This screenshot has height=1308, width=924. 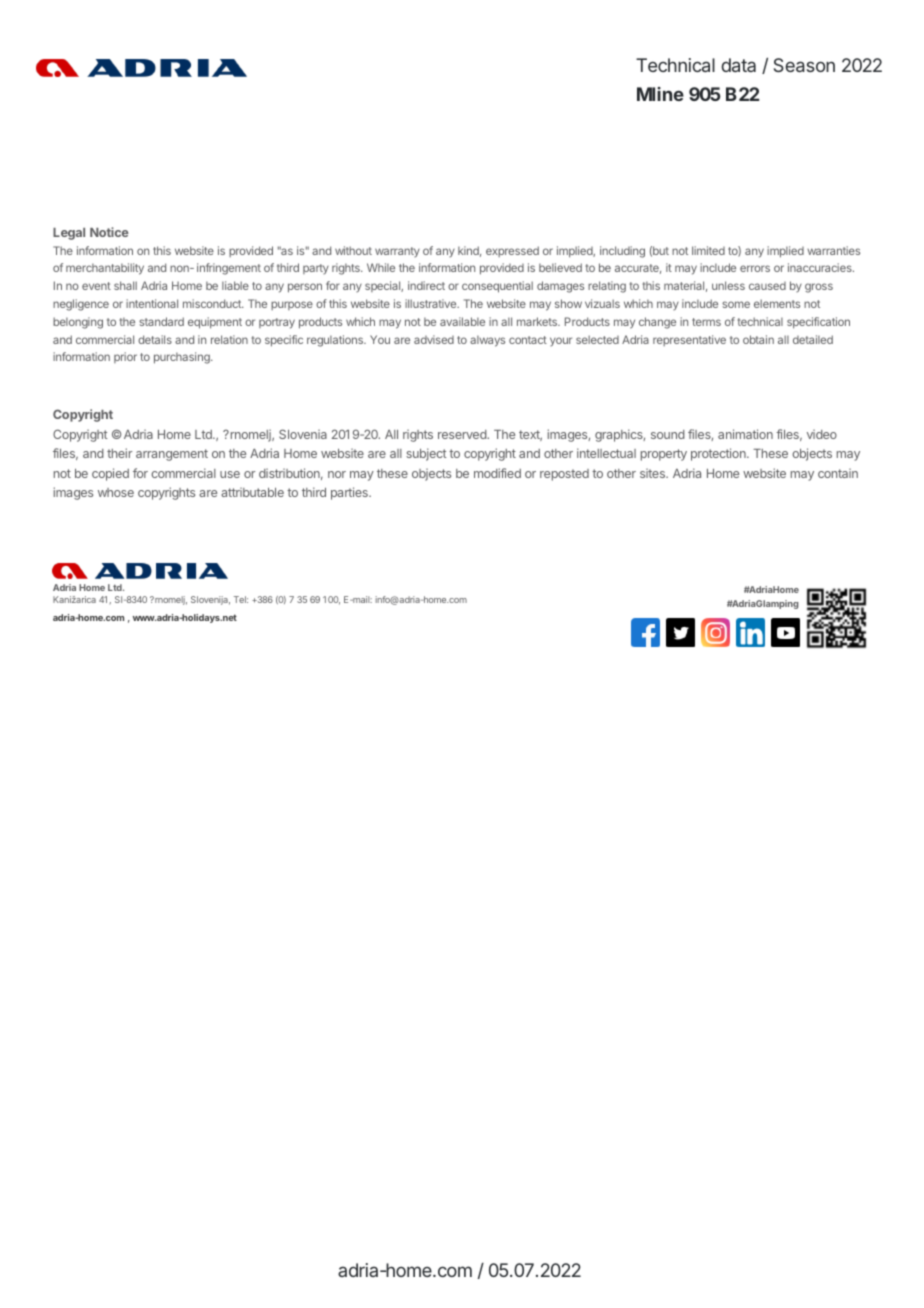 What do you see at coordinates (109, 232) in the screenshot?
I see `Notice` at bounding box center [109, 232].
